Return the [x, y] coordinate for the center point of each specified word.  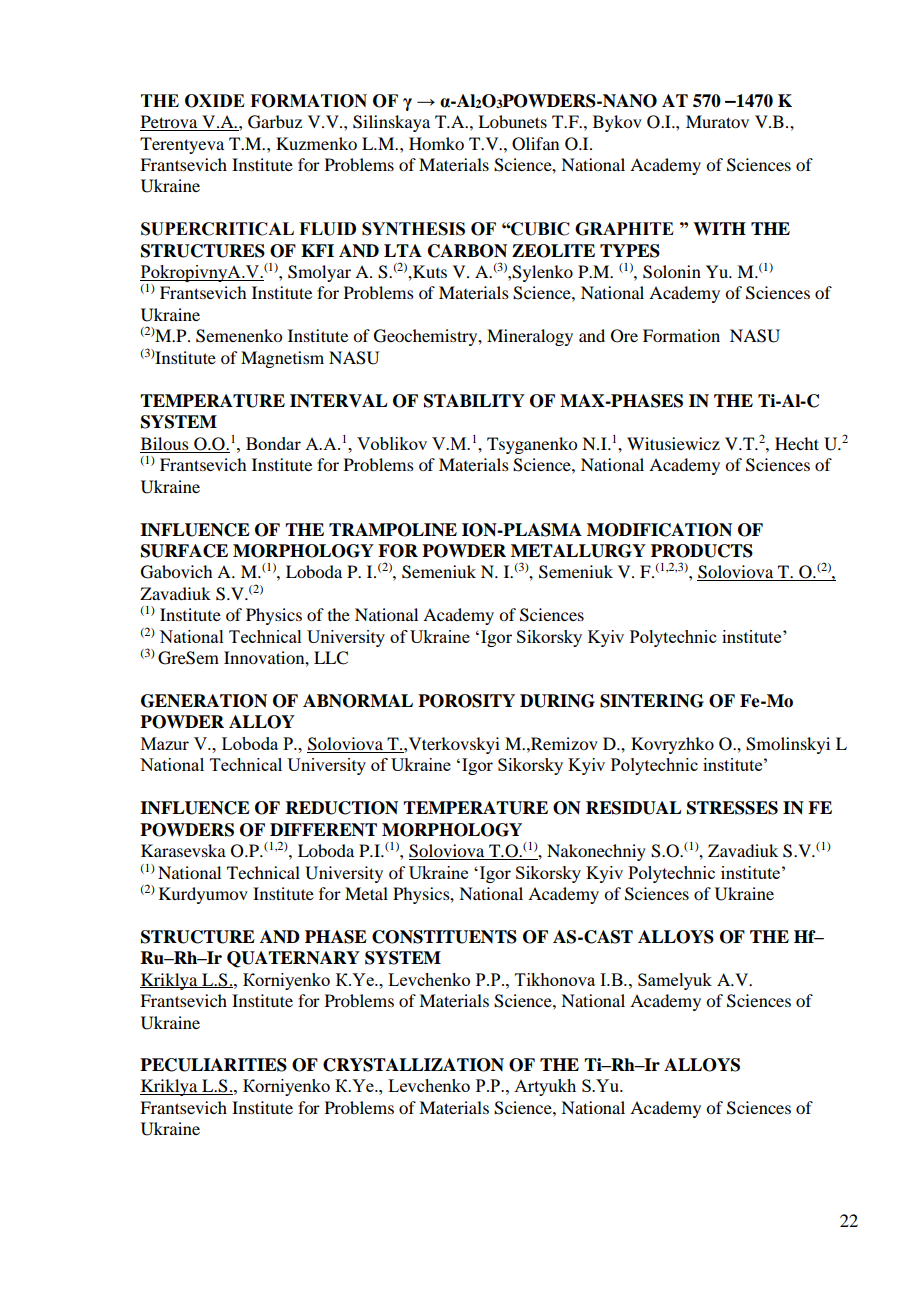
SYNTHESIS [413, 229]
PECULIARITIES [213, 1065]
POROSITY [466, 701]
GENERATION [204, 701]
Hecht [797, 443]
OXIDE [215, 101]
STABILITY [474, 401]
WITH [719, 228]
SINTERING [652, 701]
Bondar [273, 443]
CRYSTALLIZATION [413, 1065]
